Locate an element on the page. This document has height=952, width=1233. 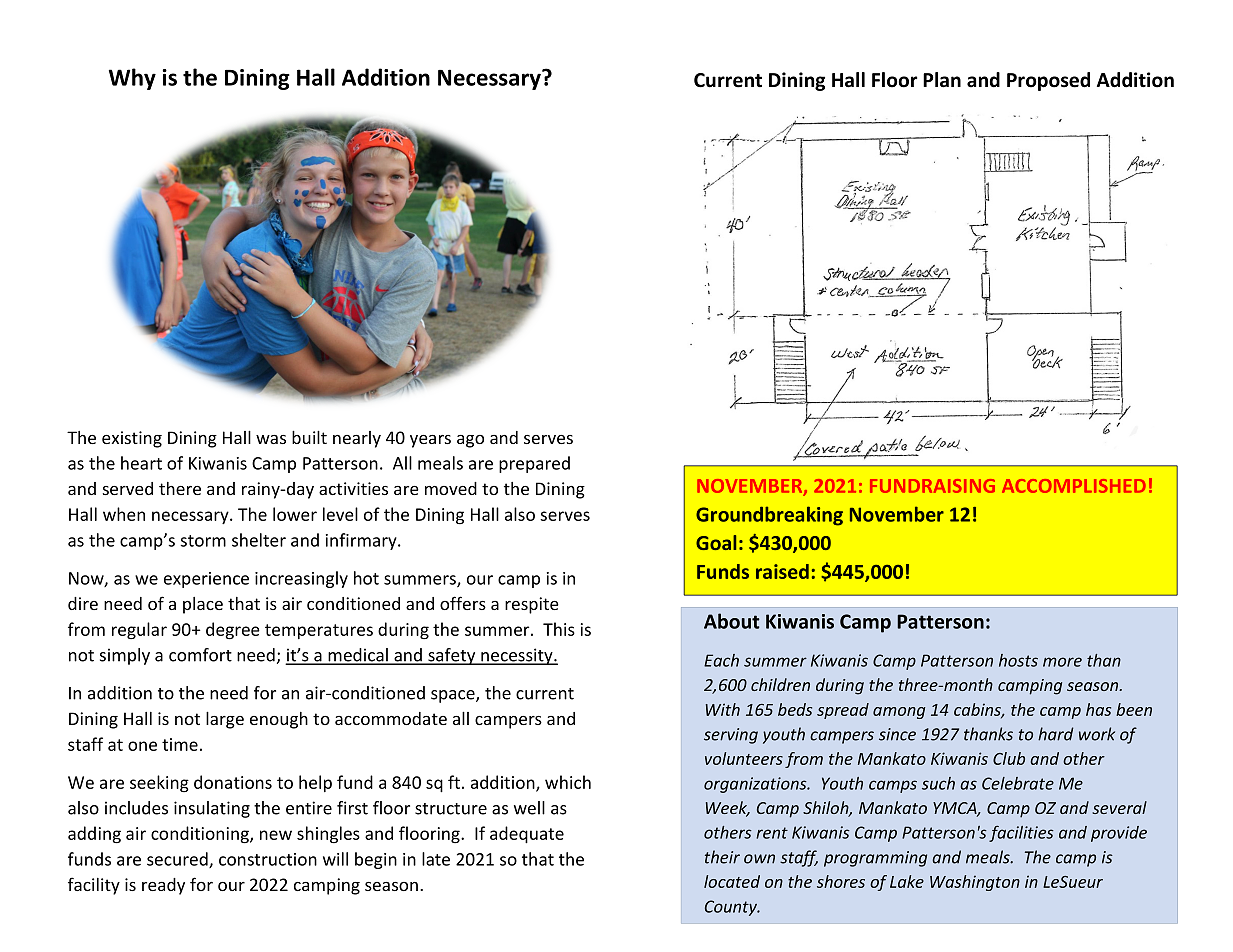
Proposed is located at coordinates (1048, 81).
